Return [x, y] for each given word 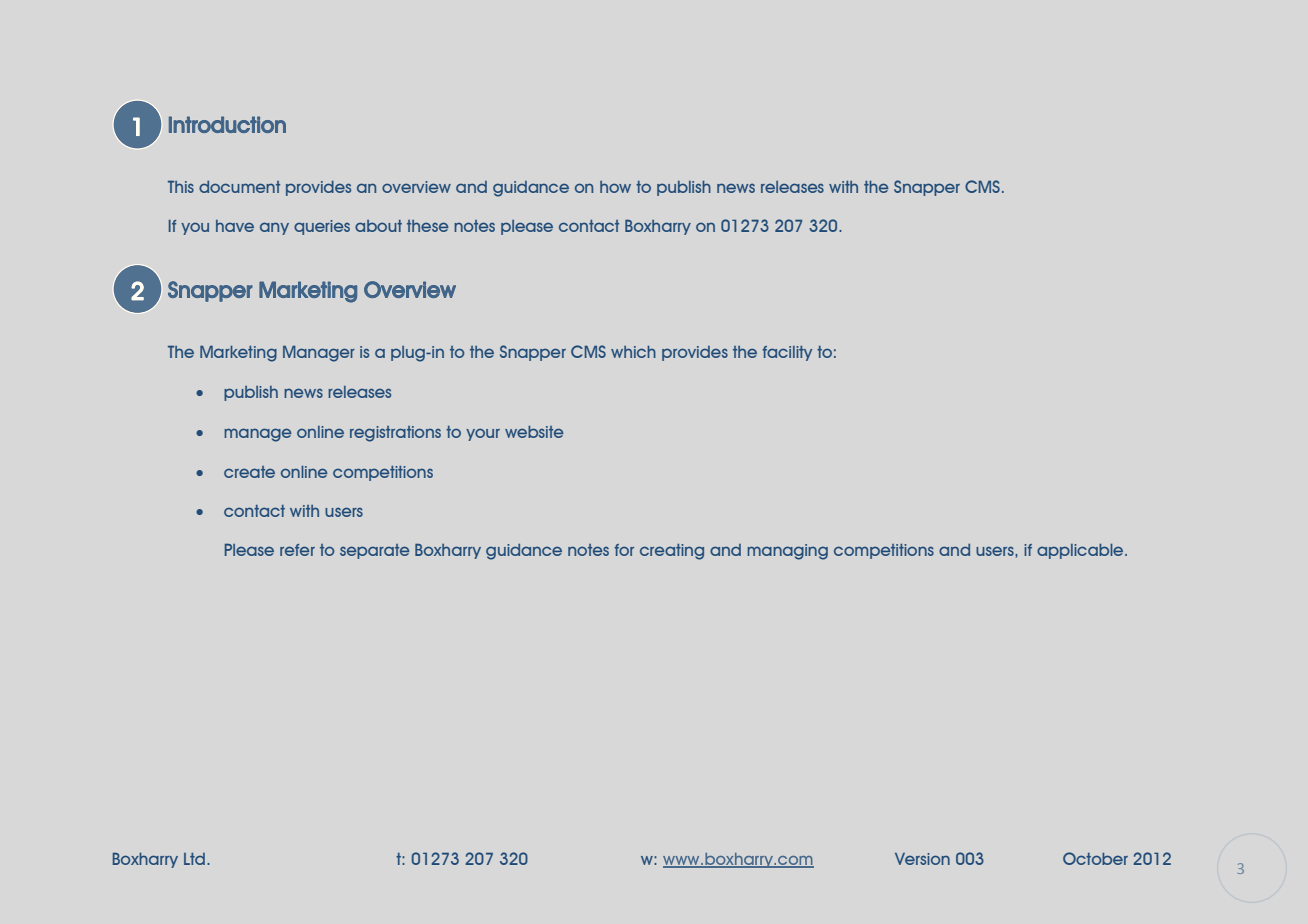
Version [922, 859]
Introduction [227, 124]
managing [787, 552]
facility [787, 353]
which [633, 352]
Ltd [196, 859]
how [615, 187]
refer [297, 550]
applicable [1081, 551]
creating [672, 552]
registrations [395, 434]
